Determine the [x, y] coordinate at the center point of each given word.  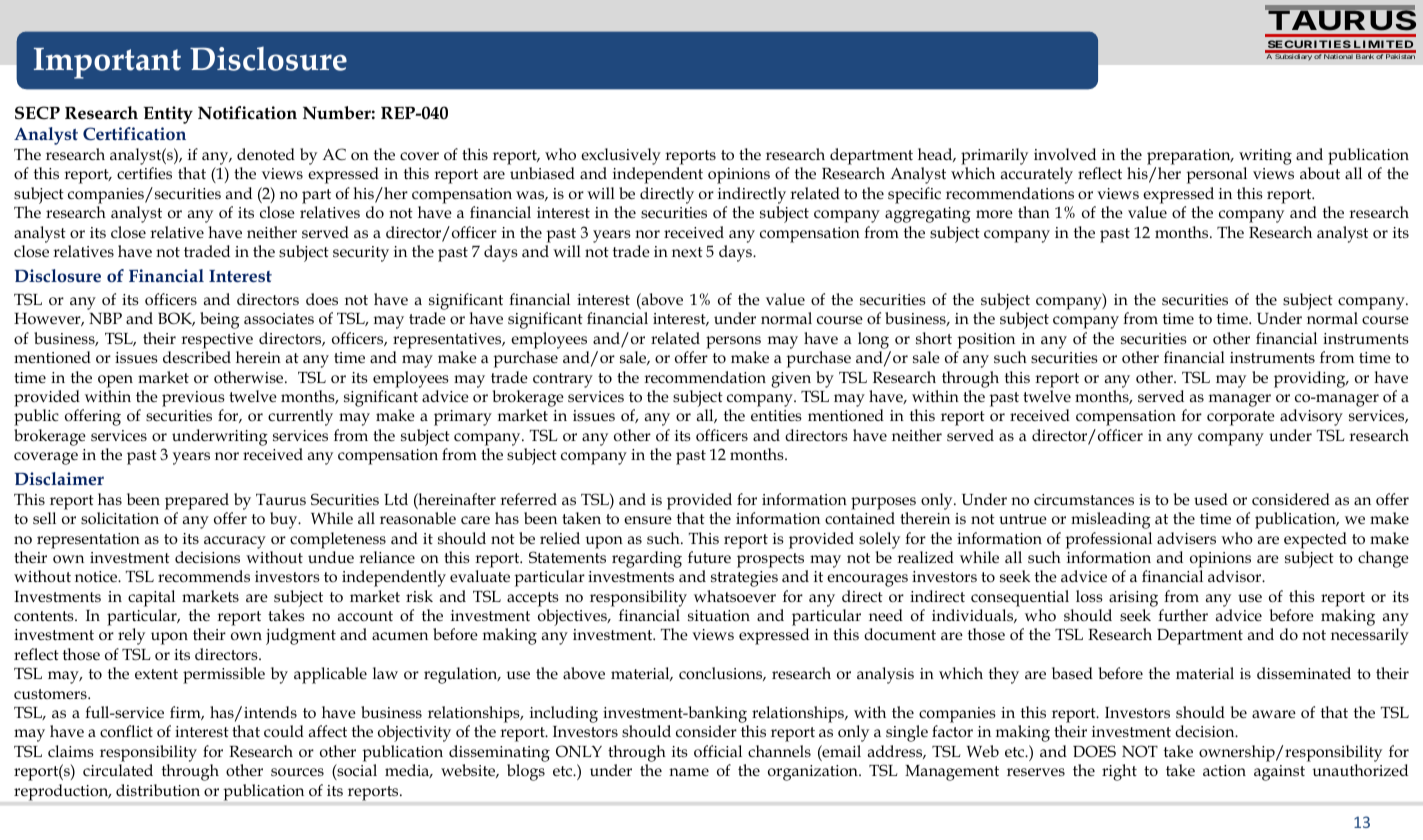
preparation [1190, 157]
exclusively [621, 158]
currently [300, 417]
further [1183, 615]
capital [151, 598]
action [1224, 770]
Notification [247, 113]
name [689, 772]
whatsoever [735, 596]
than [1034, 212]
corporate [1241, 418]
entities [776, 416]
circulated [118, 770]
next [687, 252]
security [361, 254]
